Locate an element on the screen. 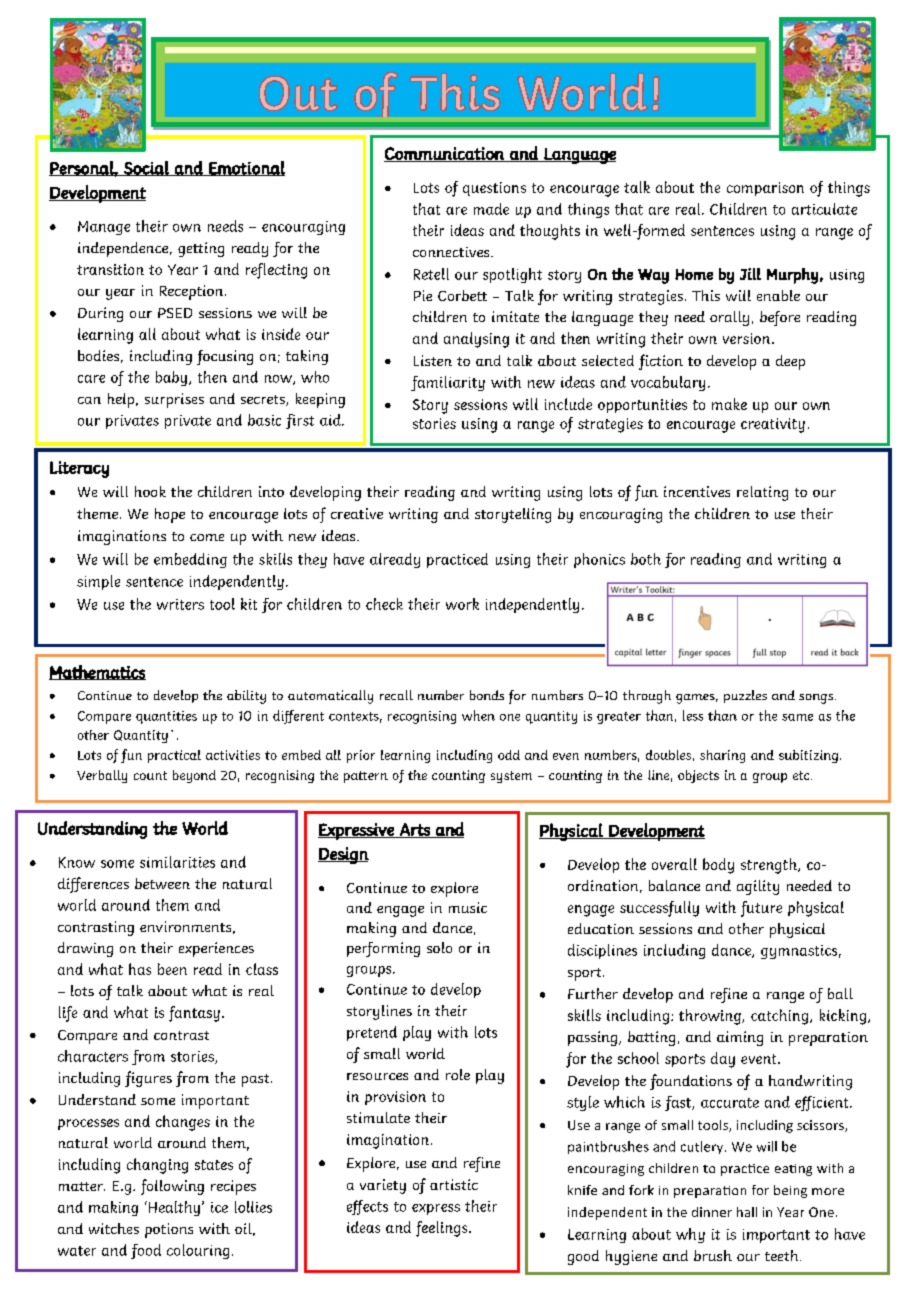 Image resolution: width=924 pixels, height=1308 pixels. quantities is located at coordinates (166, 717).
